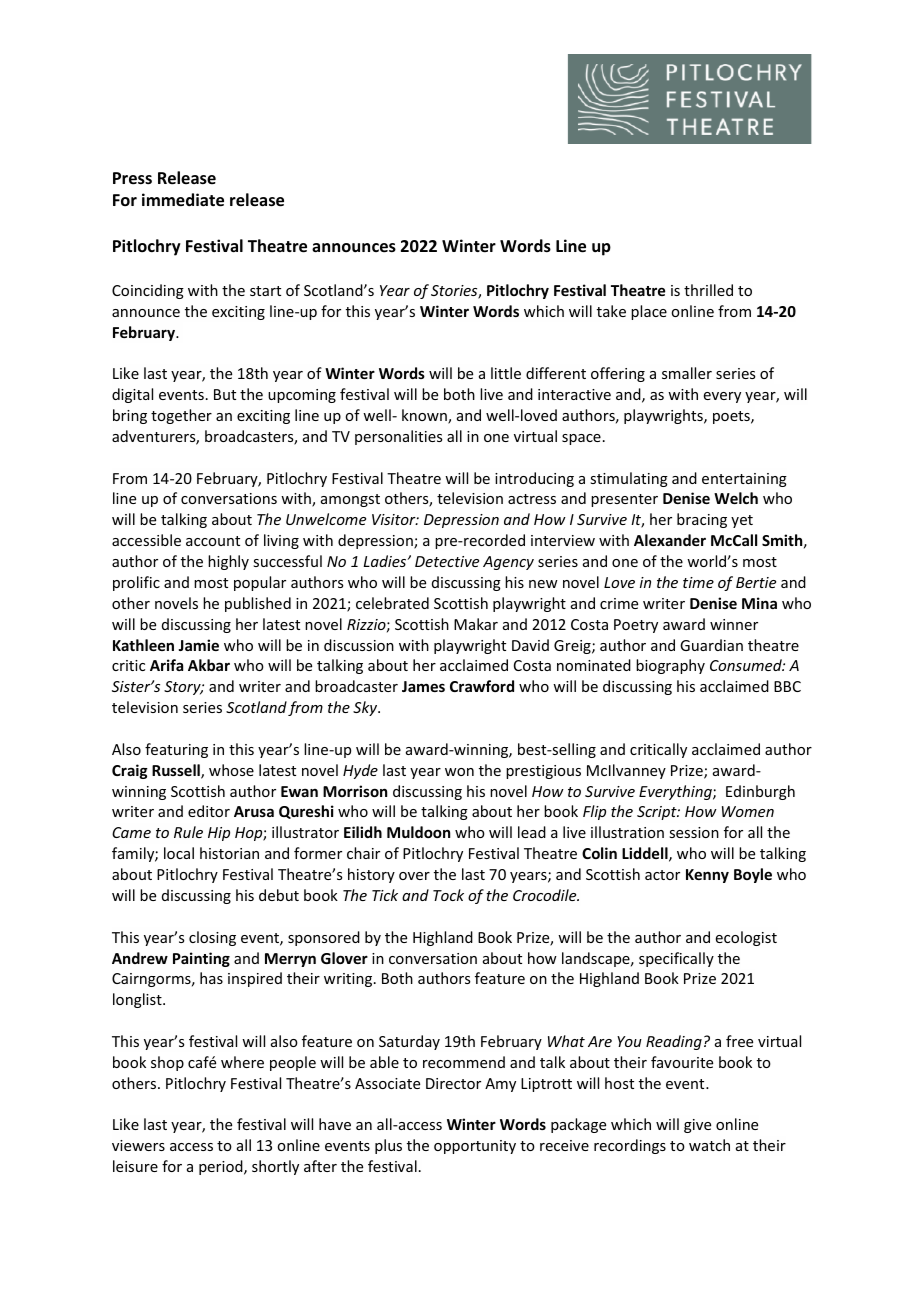 The image size is (924, 1308). What do you see at coordinates (138, 1145) in the document?
I see `viewers` at bounding box center [138, 1145].
